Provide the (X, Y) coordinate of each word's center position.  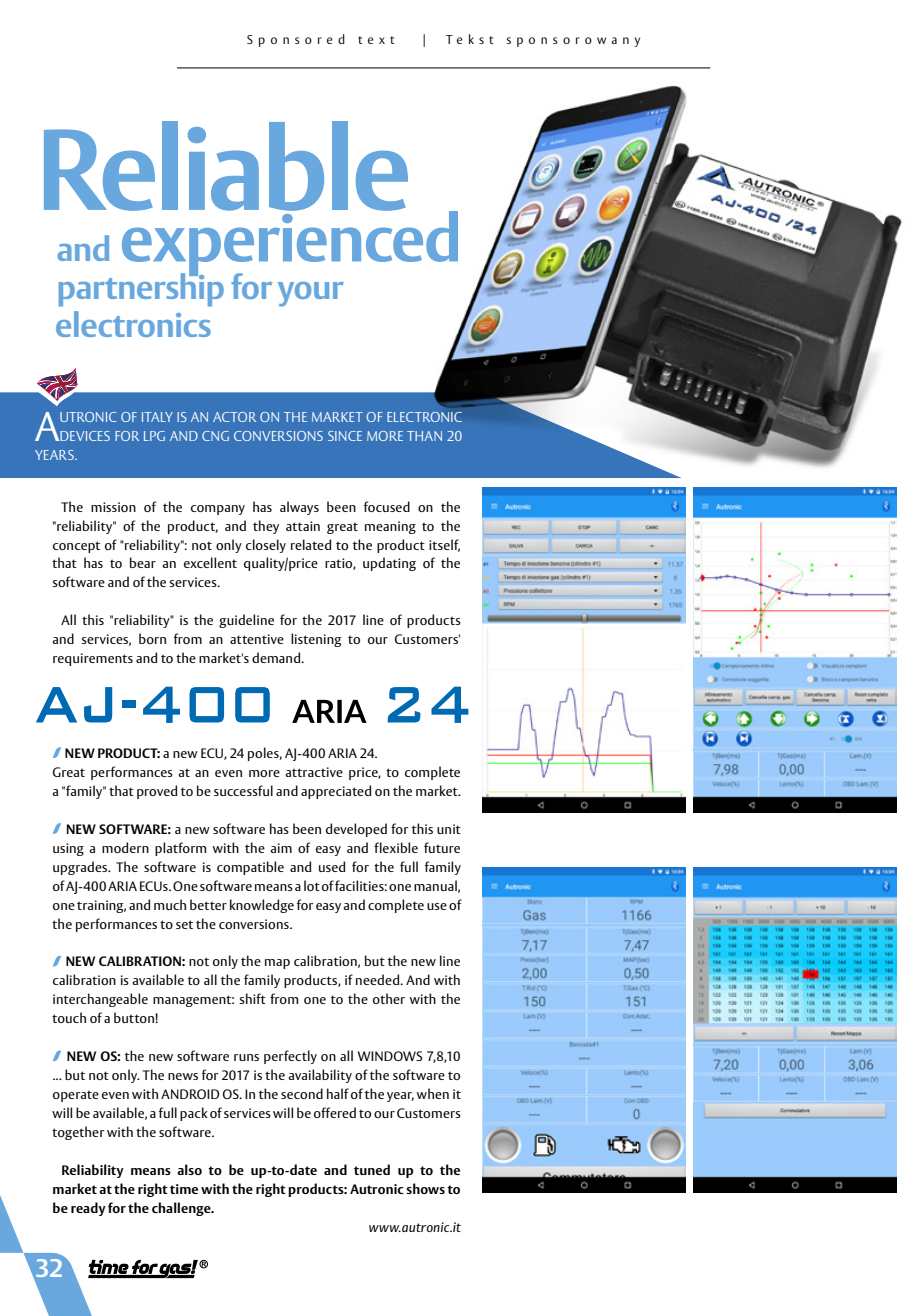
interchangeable (100, 1000)
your (311, 294)
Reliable (226, 166)
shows (425, 1188)
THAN (424, 436)
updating (389, 564)
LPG (154, 436)
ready (88, 1209)
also (189, 1169)
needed (378, 979)
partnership (141, 289)
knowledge (262, 906)
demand (277, 657)
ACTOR (234, 417)
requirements (93, 659)
